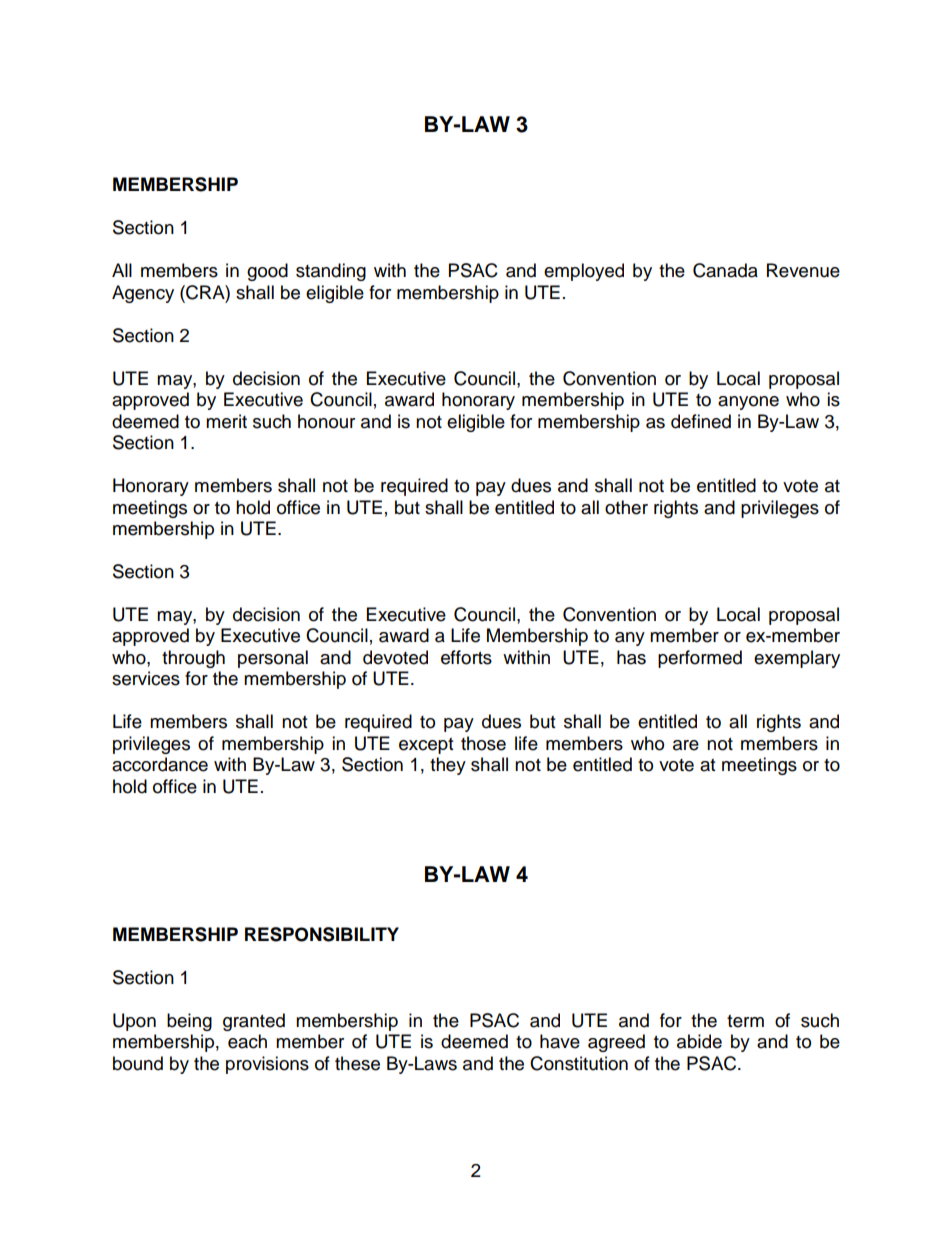 The image size is (952, 1233). What do you see at coordinates (247, 1041) in the page?
I see `each` at bounding box center [247, 1041].
